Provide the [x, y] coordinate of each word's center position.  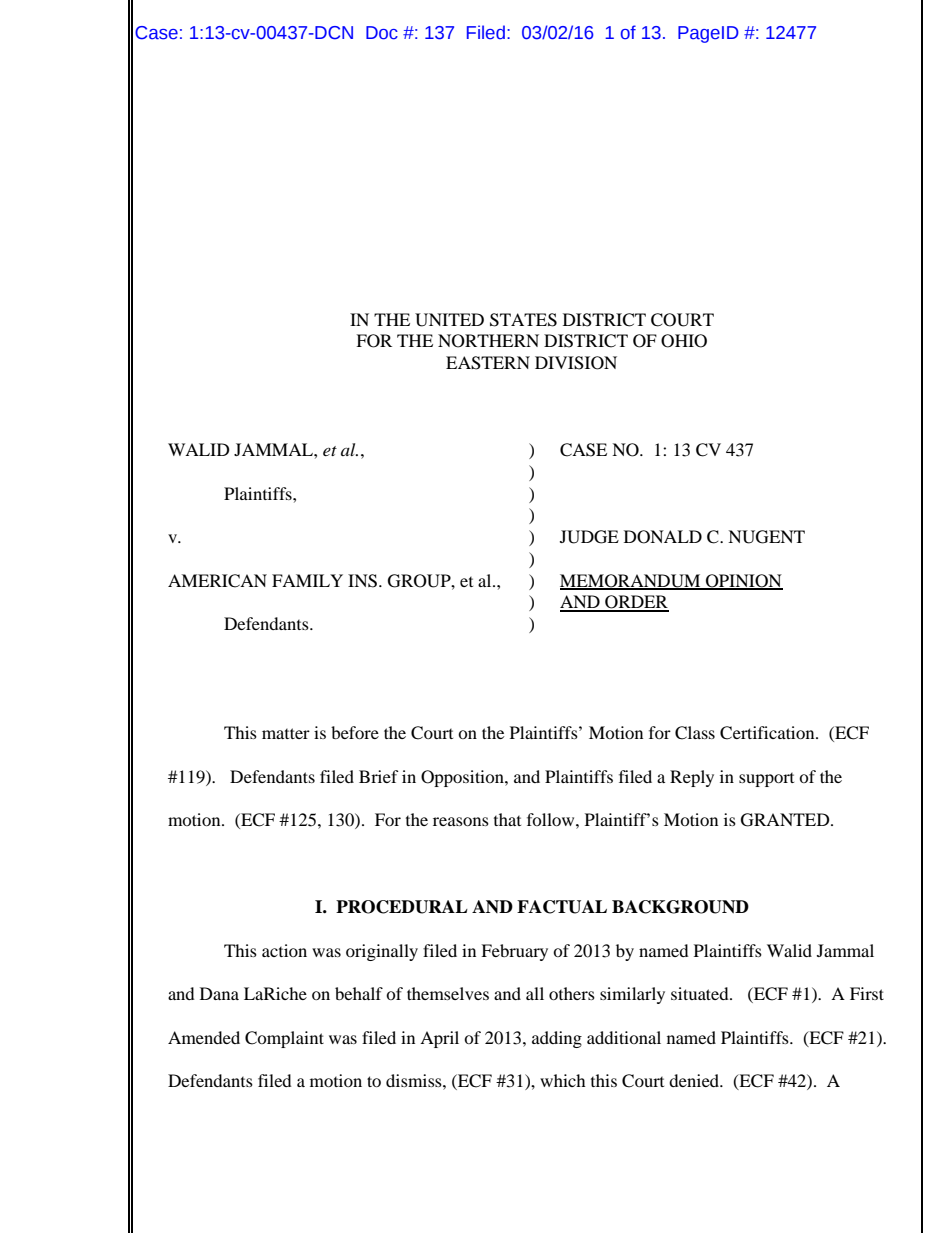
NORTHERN [488, 341]
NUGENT [766, 537]
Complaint [284, 1039]
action [284, 950]
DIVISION [576, 363]
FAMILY [307, 580]
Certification [768, 733]
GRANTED [786, 820]
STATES [523, 320]
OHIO [684, 341]
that [507, 819]
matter [286, 733]
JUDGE [589, 537]
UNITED [449, 320]
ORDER [636, 603]
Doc [382, 33]
